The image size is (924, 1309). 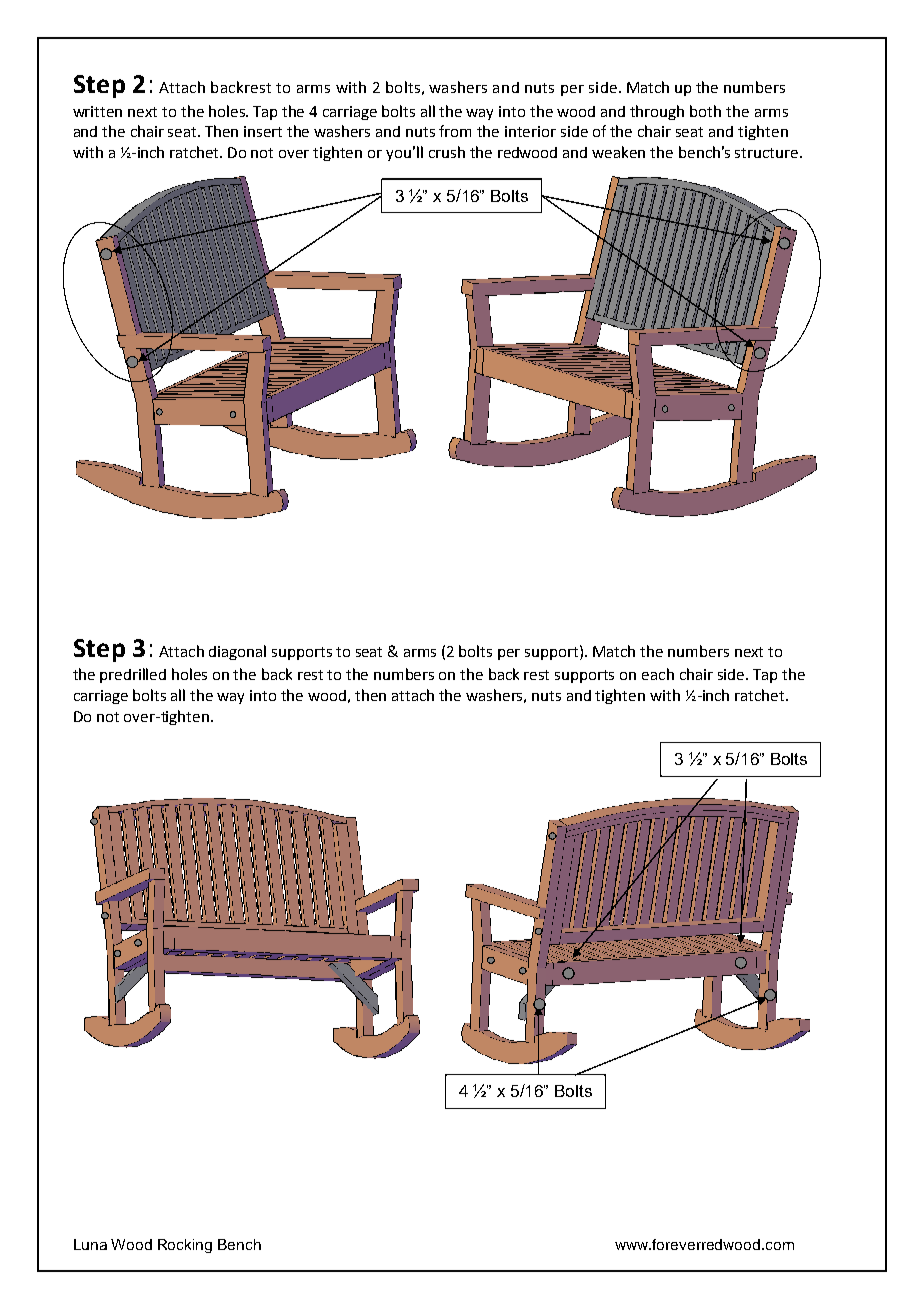 I want to click on weaken, so click(x=618, y=152).
